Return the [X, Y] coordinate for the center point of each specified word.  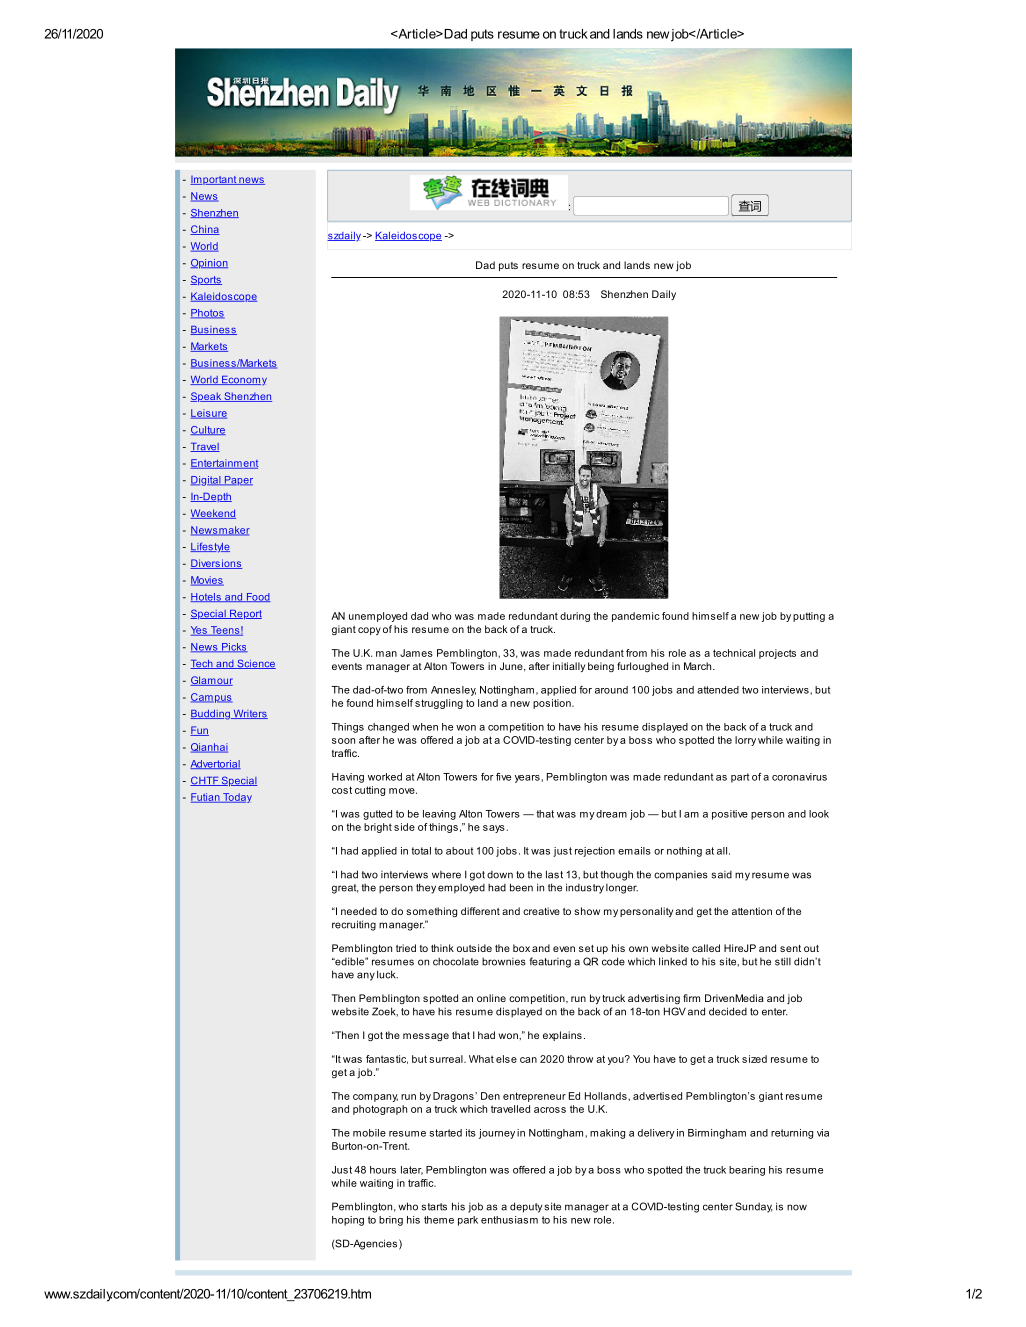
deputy [526, 1207]
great [345, 889]
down [500, 875]
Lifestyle [210, 547]
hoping [348, 1221]
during [575, 617]
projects [777, 654]
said [722, 875]
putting [809, 617]
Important [214, 180]
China [205, 230]
